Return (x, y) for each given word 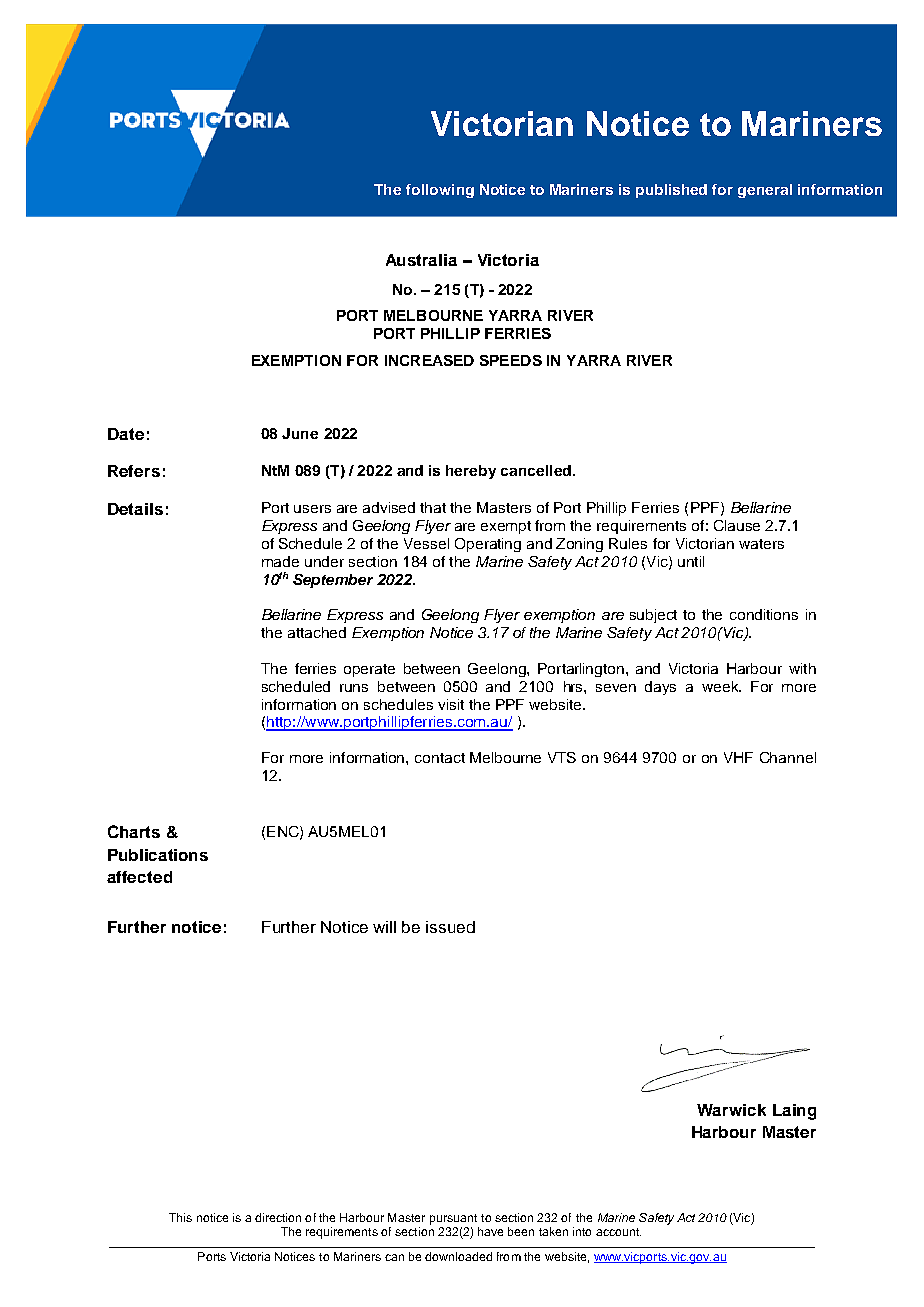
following (440, 191)
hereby (471, 472)
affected (139, 877)
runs (354, 688)
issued (450, 927)
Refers (134, 471)
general (765, 191)
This (180, 1217)
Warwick (731, 1110)
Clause (737, 525)
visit (451, 704)
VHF (738, 757)
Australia (421, 260)
